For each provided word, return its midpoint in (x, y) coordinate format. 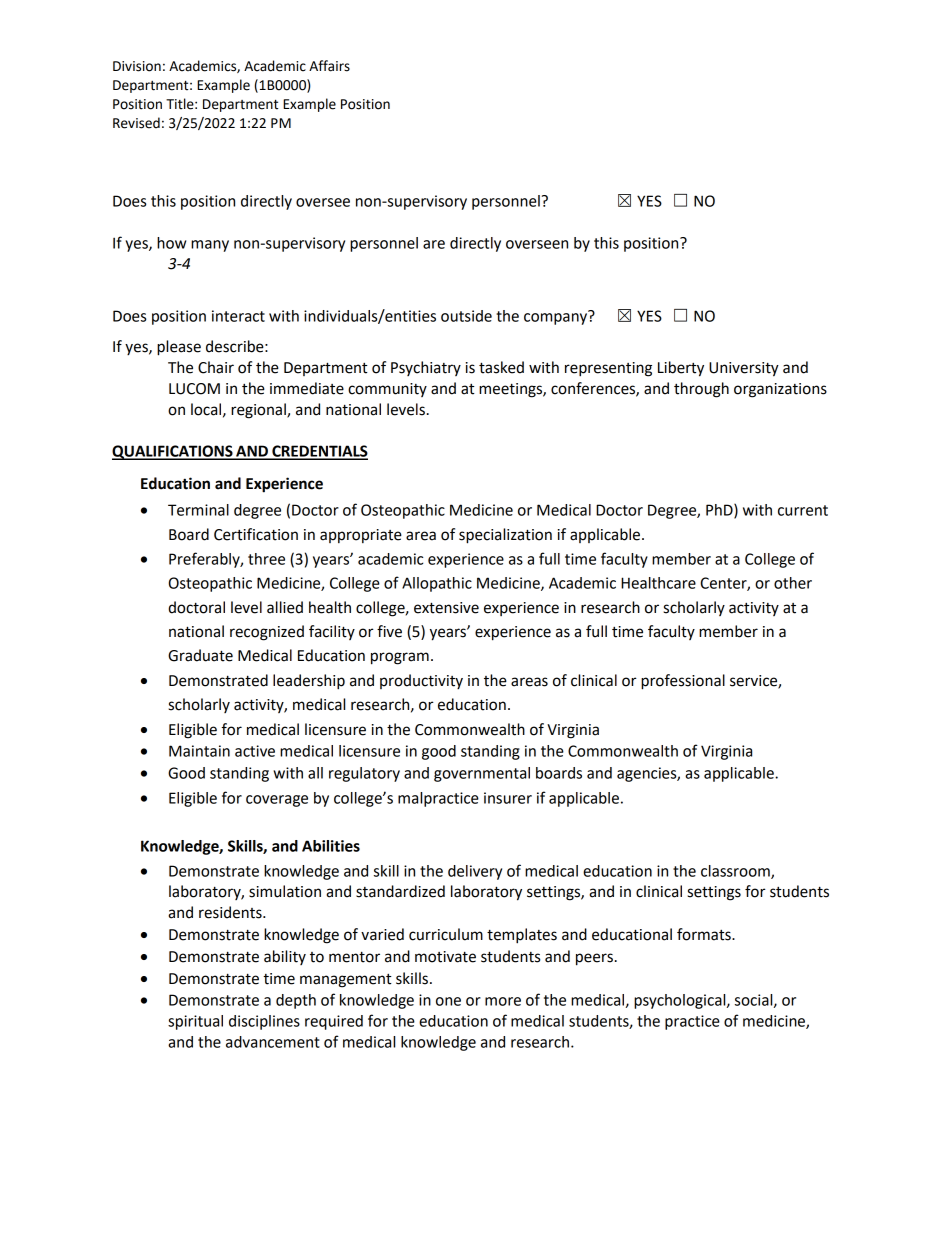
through (701, 390)
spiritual (195, 1022)
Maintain (199, 751)
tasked (501, 367)
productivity (421, 681)
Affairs (329, 66)
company (557, 318)
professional (683, 682)
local (207, 410)
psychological (681, 1001)
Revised (136, 123)
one (448, 1001)
